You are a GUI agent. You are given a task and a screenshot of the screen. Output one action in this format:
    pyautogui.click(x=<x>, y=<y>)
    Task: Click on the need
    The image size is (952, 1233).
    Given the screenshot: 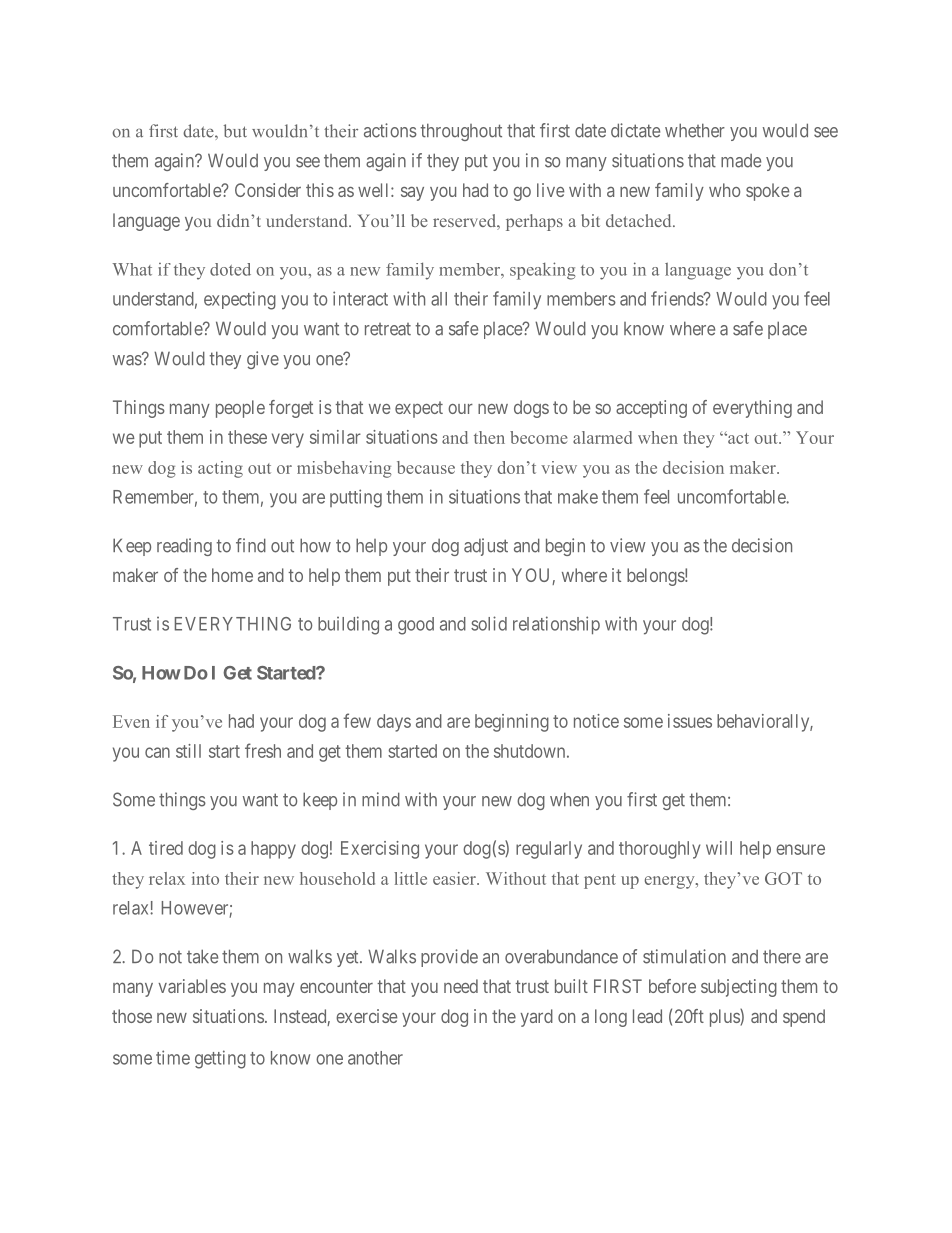 What is the action you would take?
    pyautogui.click(x=461, y=986)
